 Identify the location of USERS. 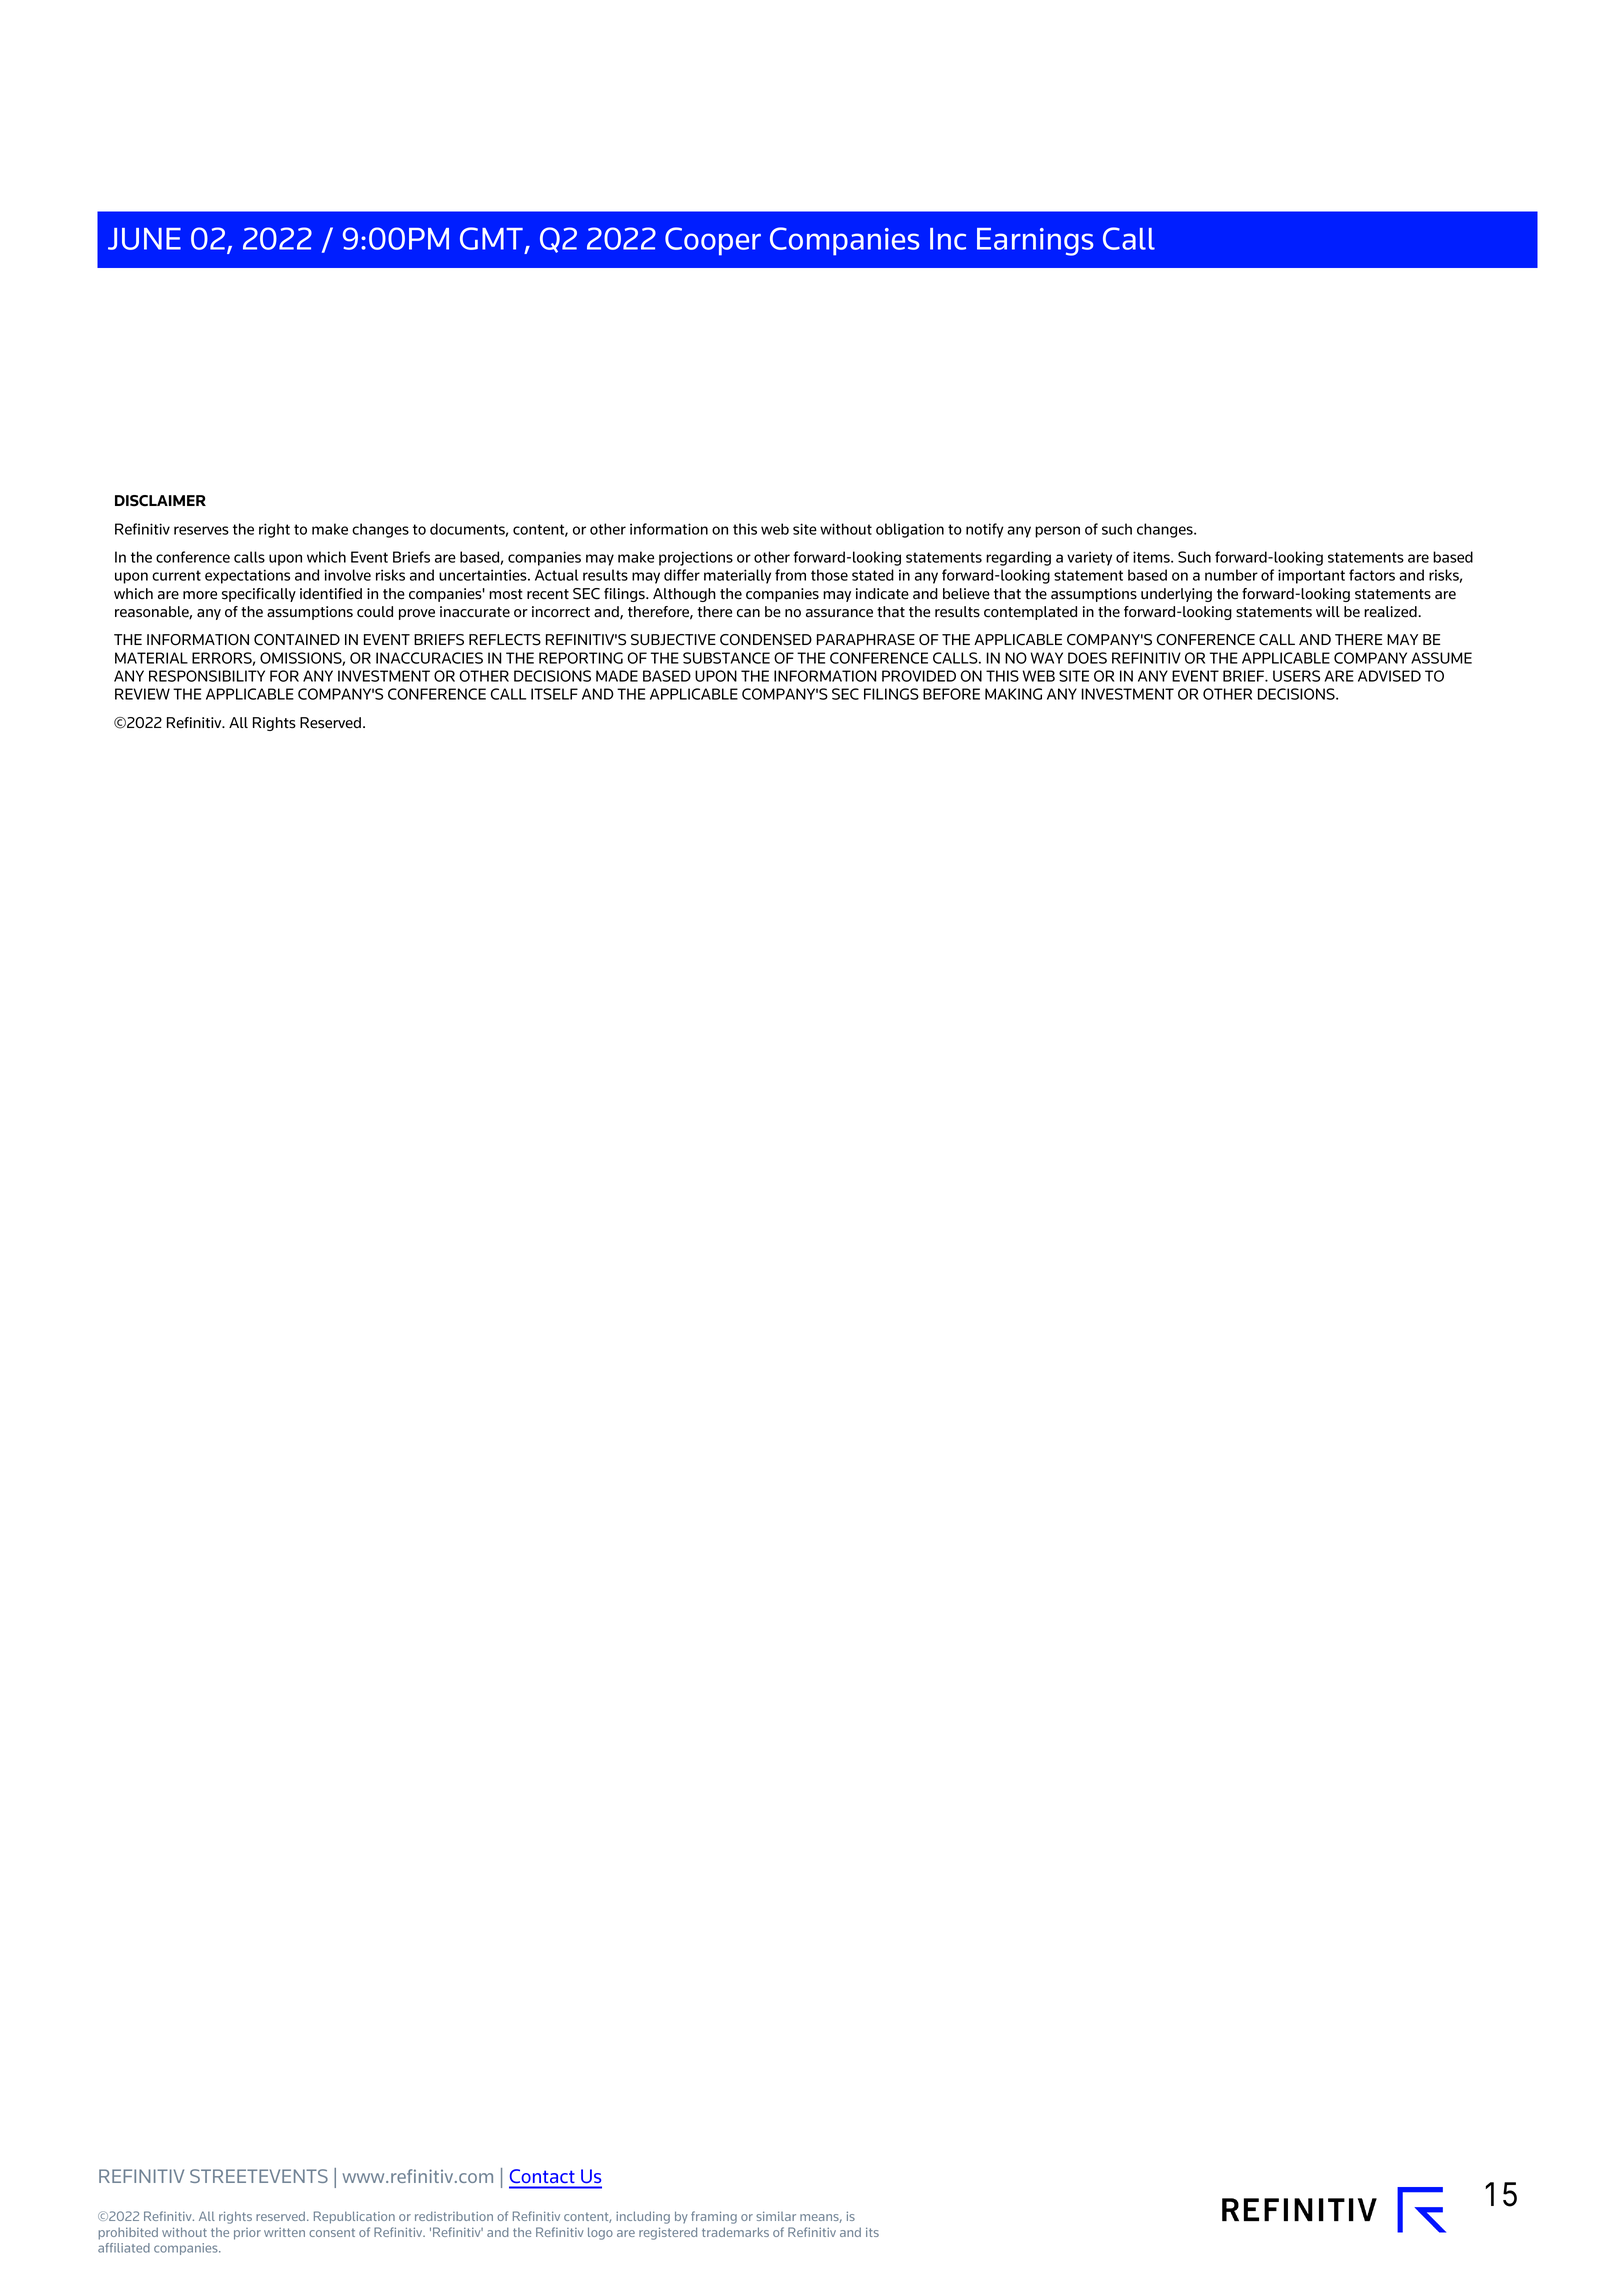
(1296, 676).
